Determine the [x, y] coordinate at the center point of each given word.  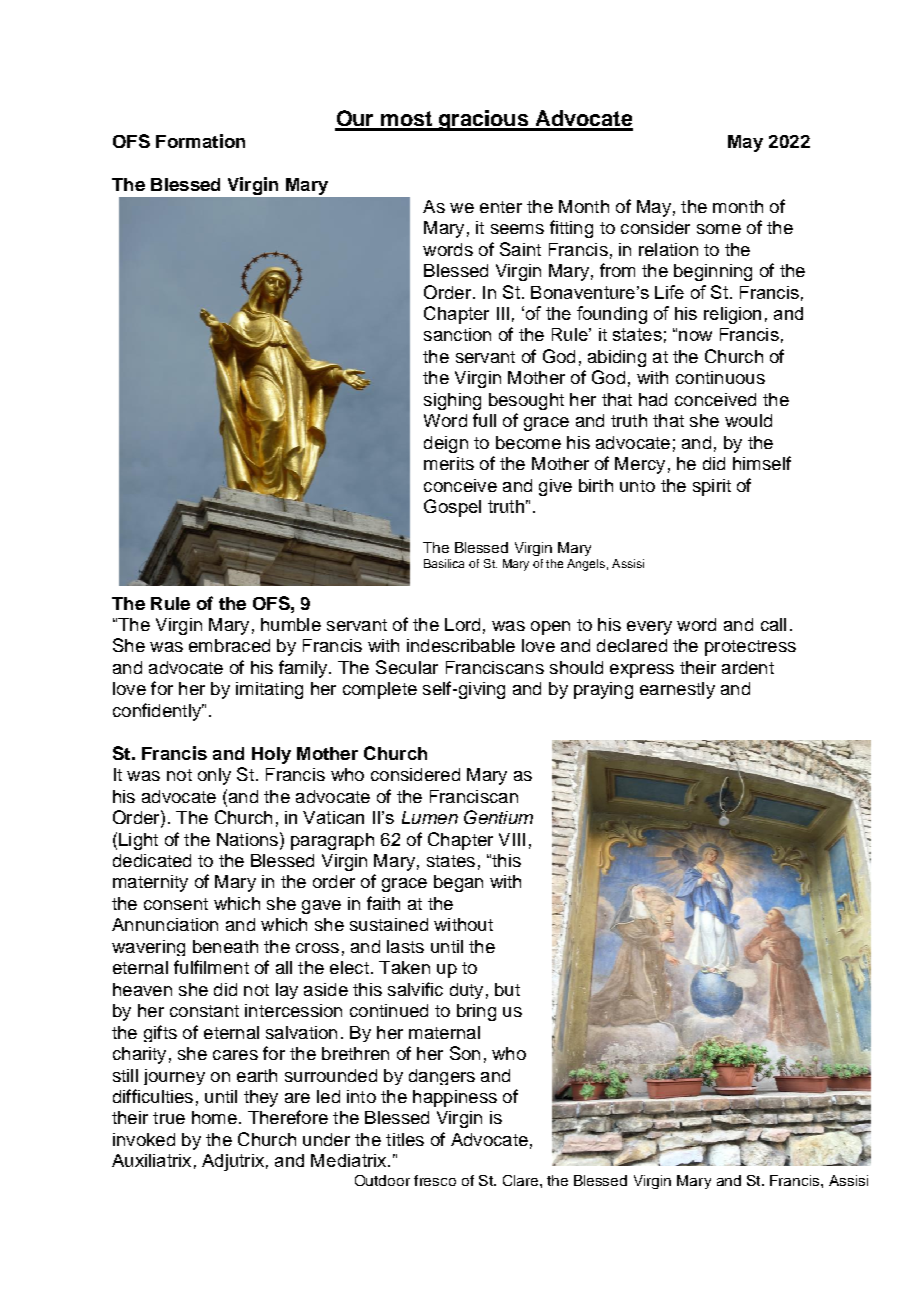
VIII [512, 839]
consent [176, 904]
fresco [435, 1180]
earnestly [677, 690]
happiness [455, 1098]
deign [446, 444]
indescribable [461, 645]
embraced [229, 645]
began [458, 883]
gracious [483, 120]
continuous [720, 377]
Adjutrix [233, 1162]
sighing [452, 401]
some [719, 229]
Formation [200, 141]
